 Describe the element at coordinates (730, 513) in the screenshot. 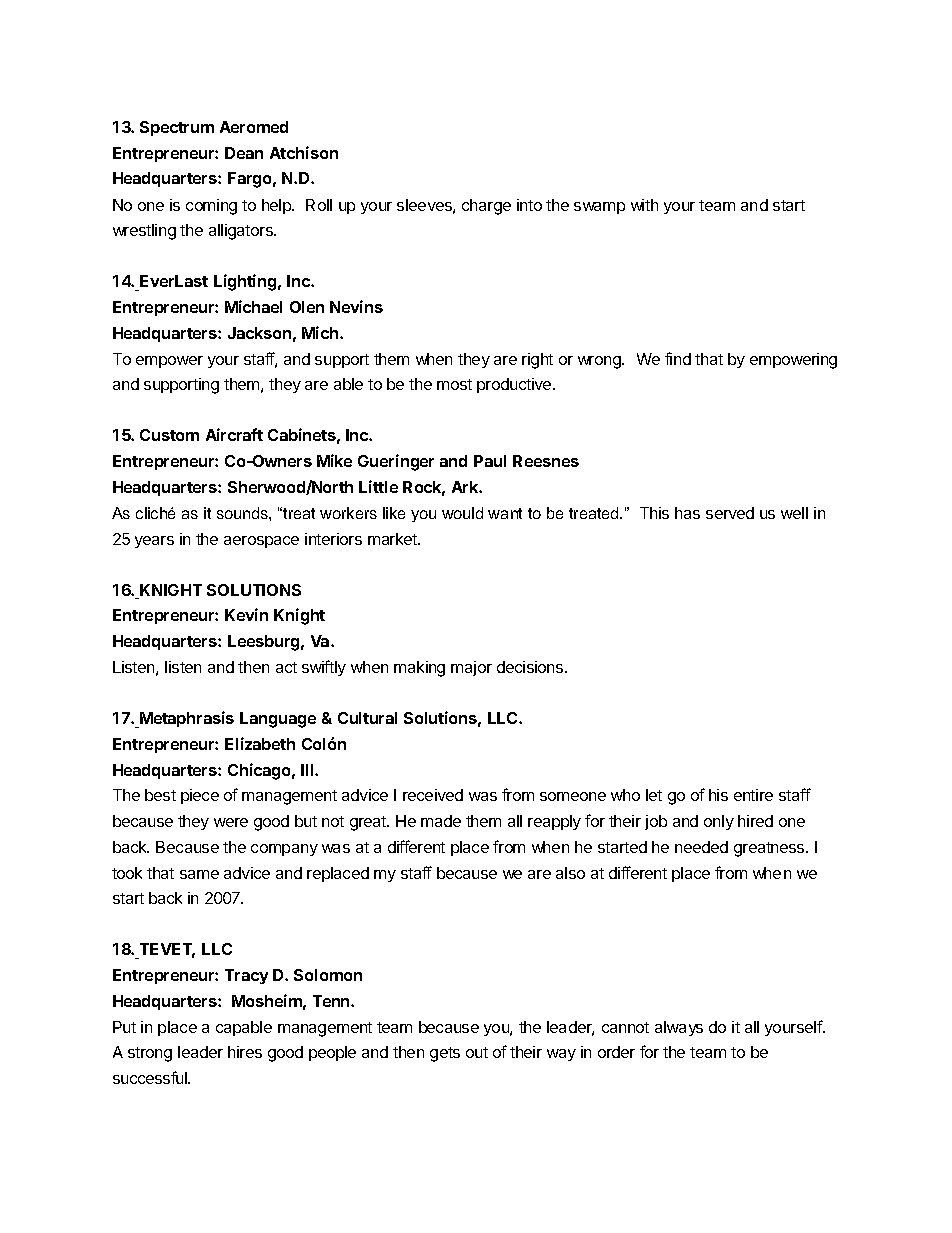

I see `served` at that location.
